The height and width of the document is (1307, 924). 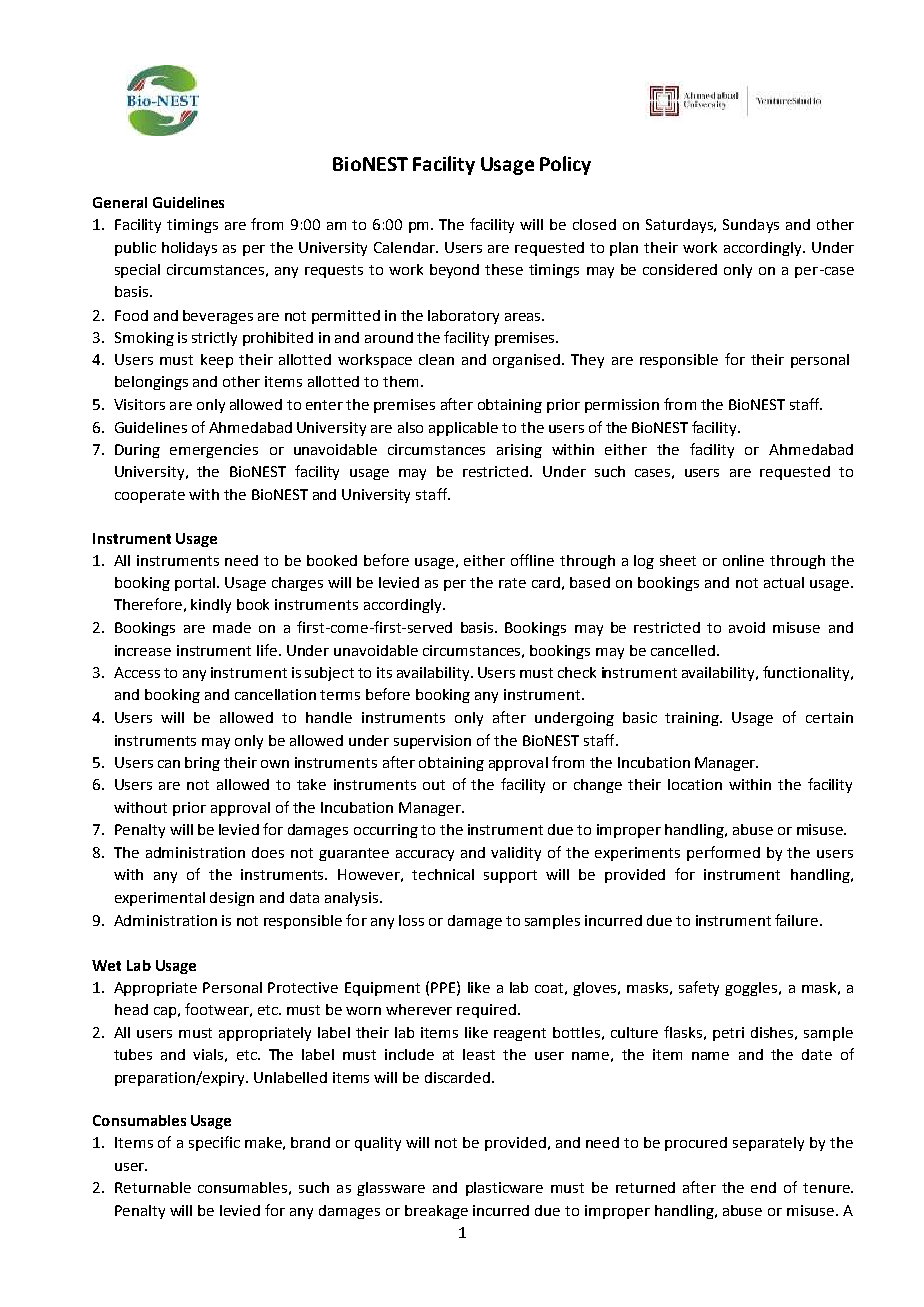 What do you see at coordinates (143, 650) in the document?
I see `increase` at bounding box center [143, 650].
